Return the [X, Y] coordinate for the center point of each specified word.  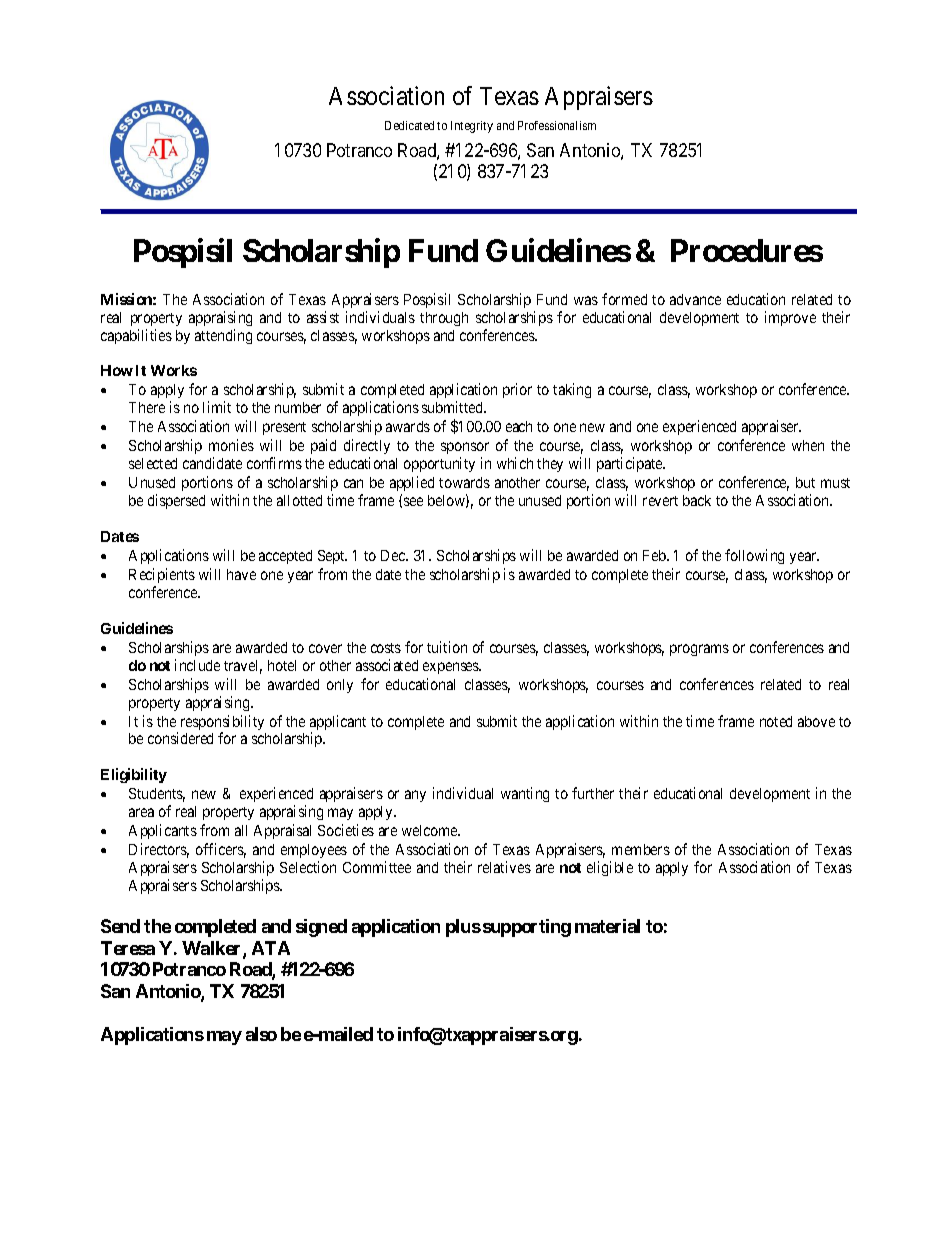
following [754, 556]
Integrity [472, 127]
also [261, 1034]
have [241, 574]
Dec [394, 555]
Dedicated [409, 125]
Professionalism [557, 125]
